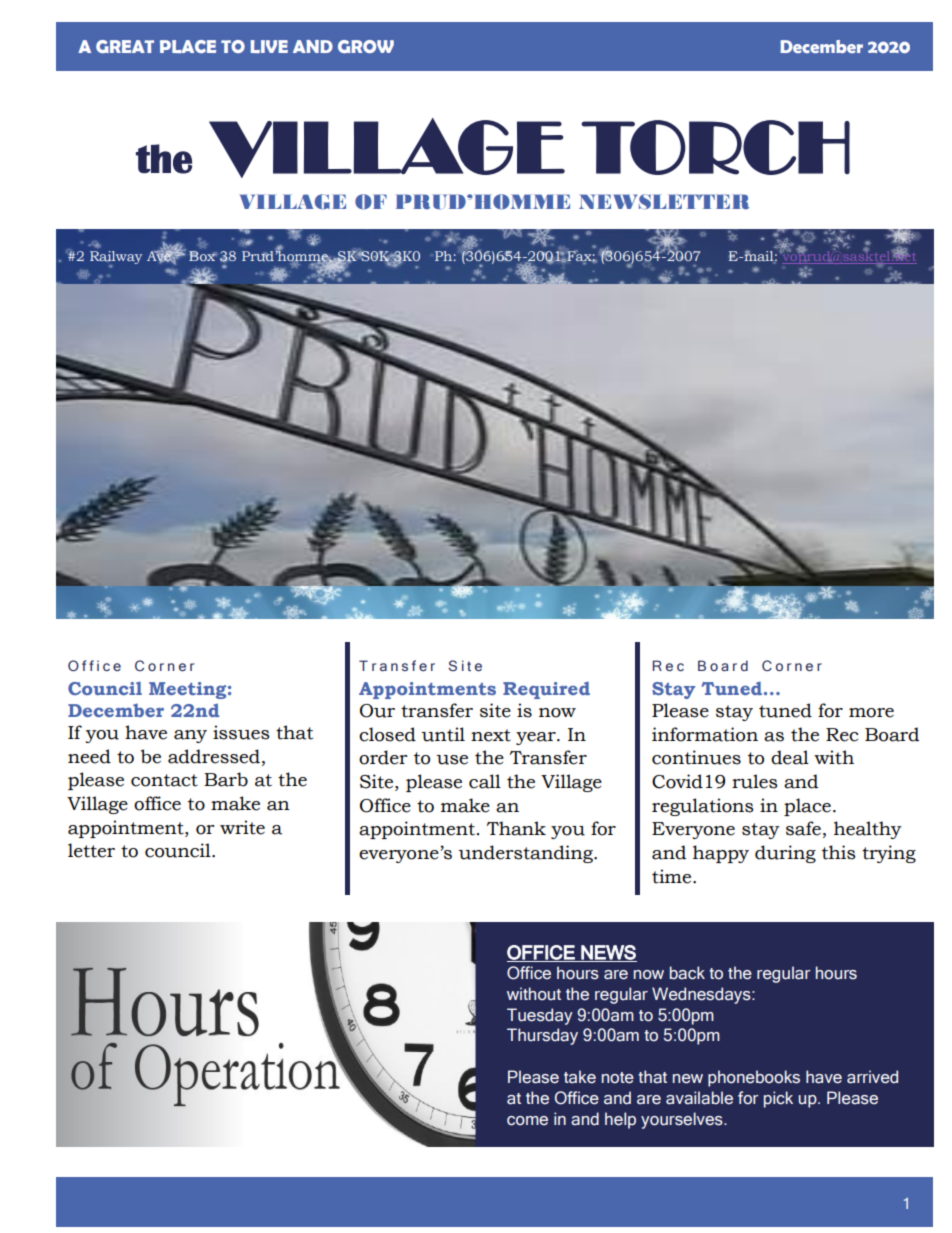  I want to click on TORCH, so click(715, 147).
